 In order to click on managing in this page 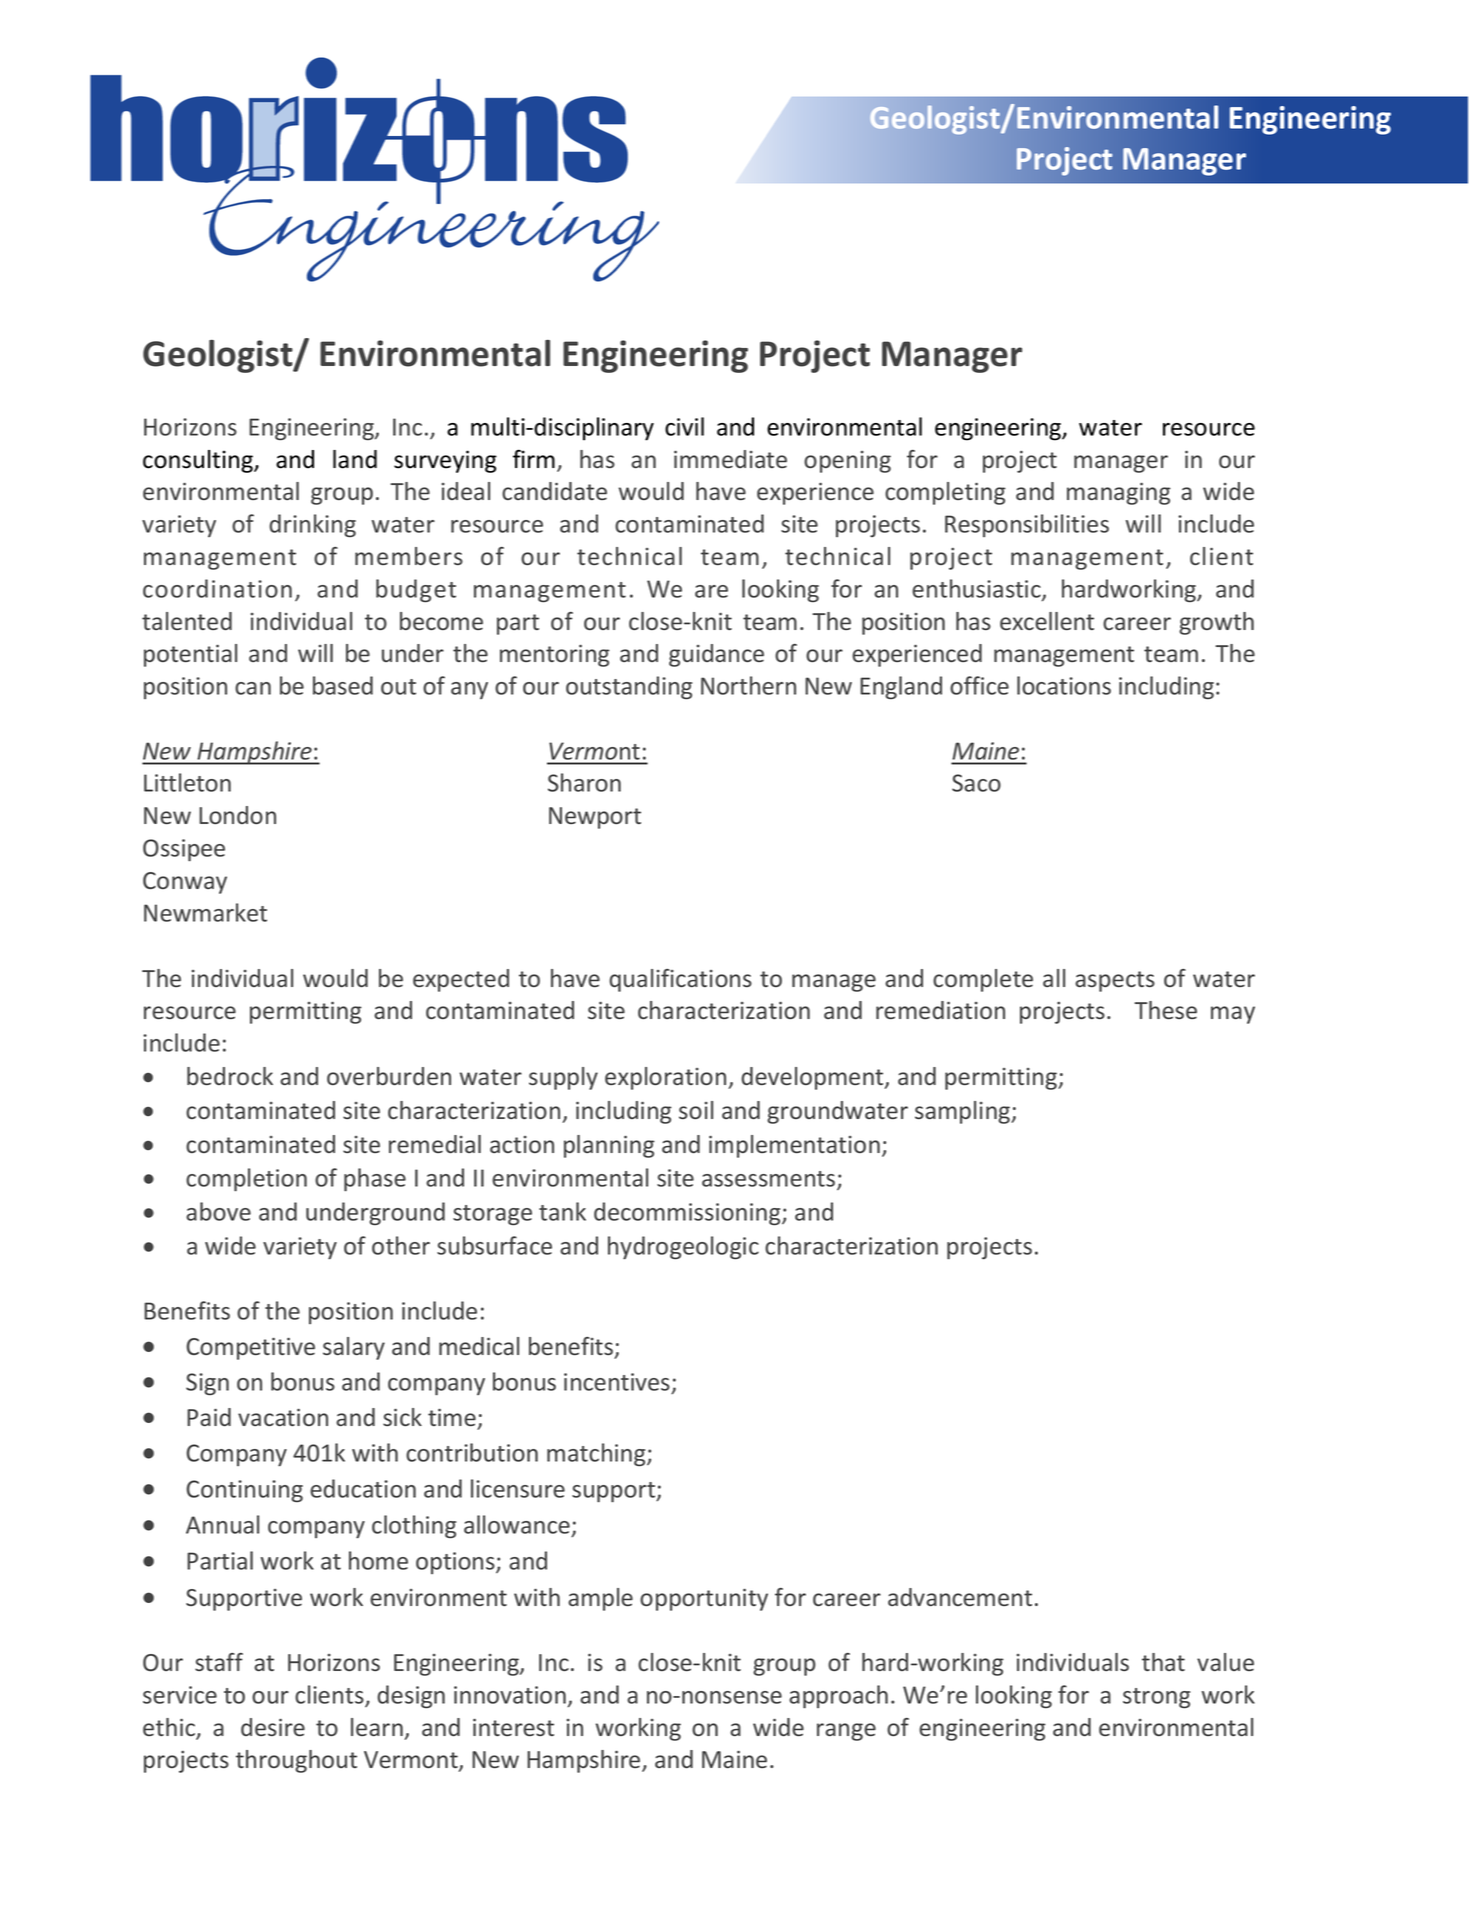, I will do `click(1119, 493)`.
